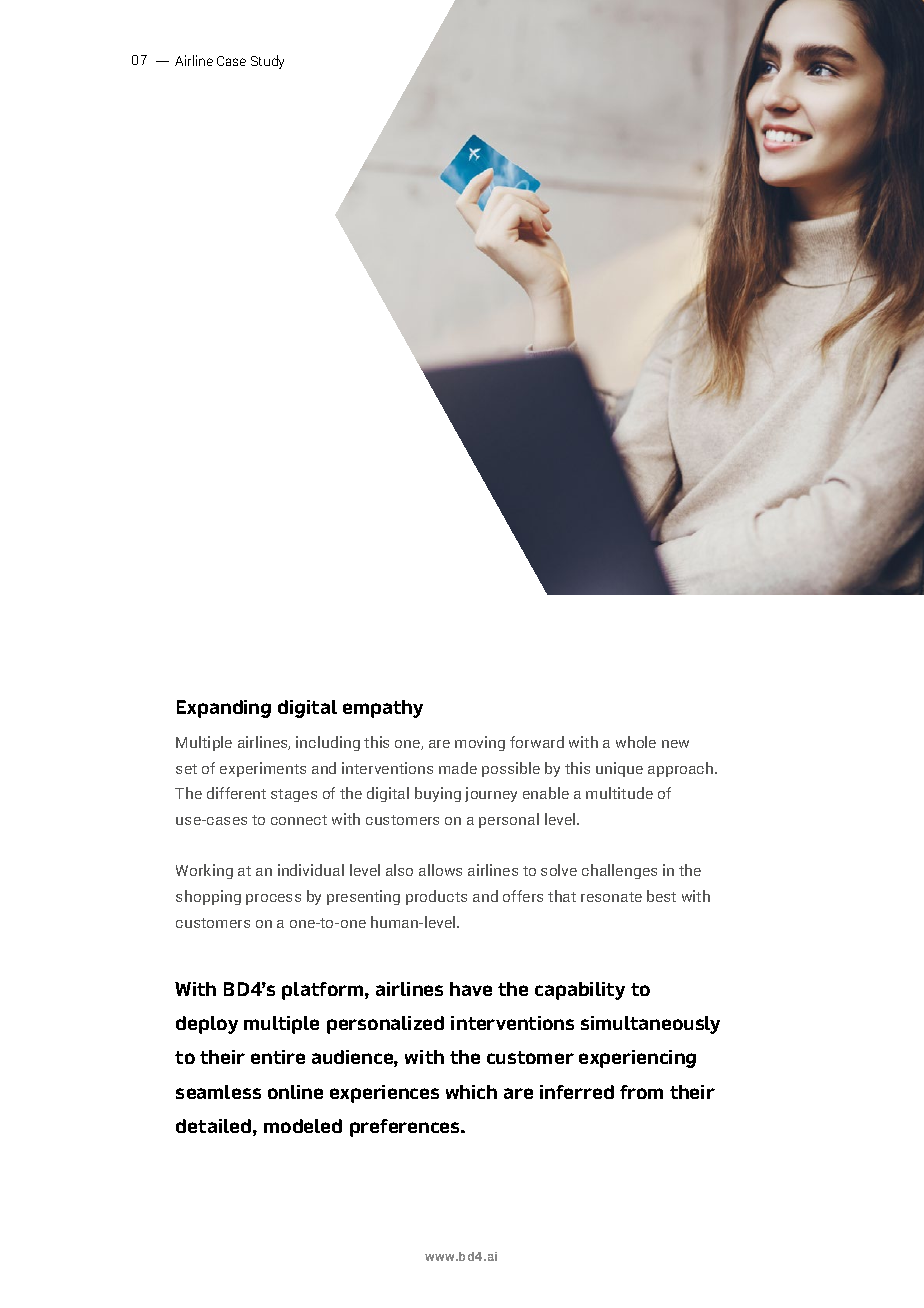 This screenshot has width=924, height=1308. What do you see at coordinates (636, 742) in the screenshot?
I see `whole` at bounding box center [636, 742].
